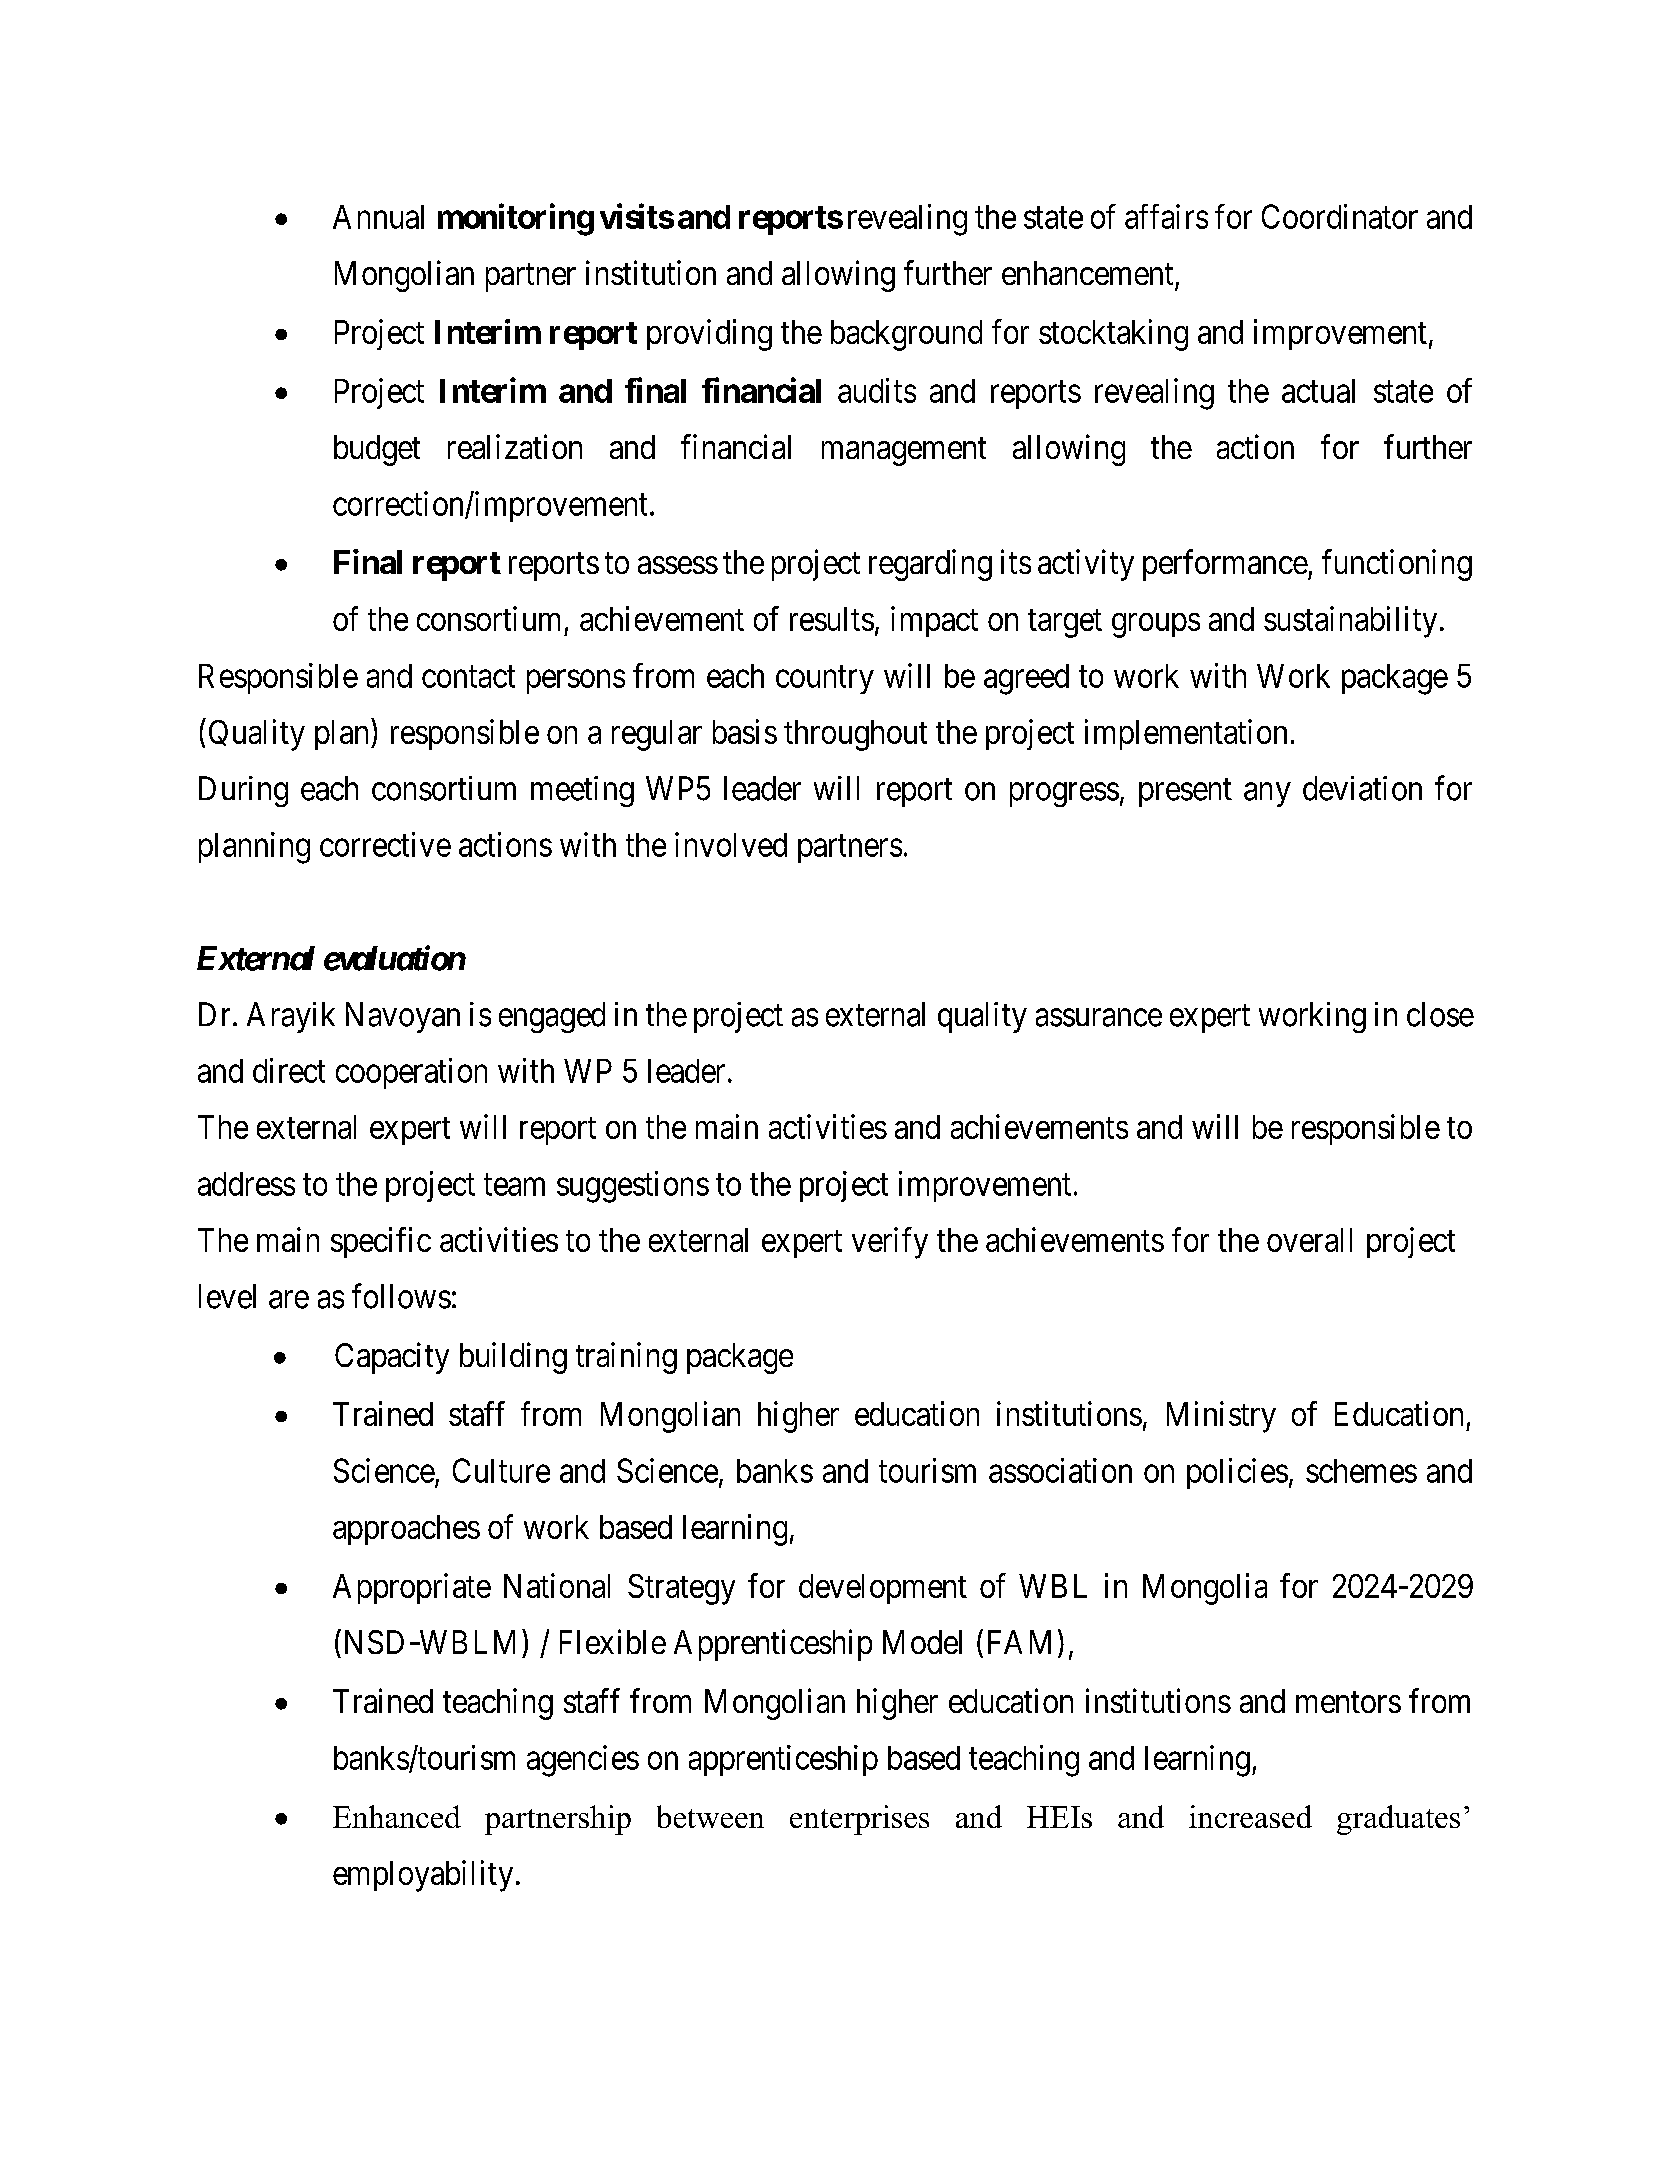 The height and width of the screenshot is (2160, 1669). What do you see at coordinates (1340, 216) in the screenshot?
I see `Coordinator` at bounding box center [1340, 216].
